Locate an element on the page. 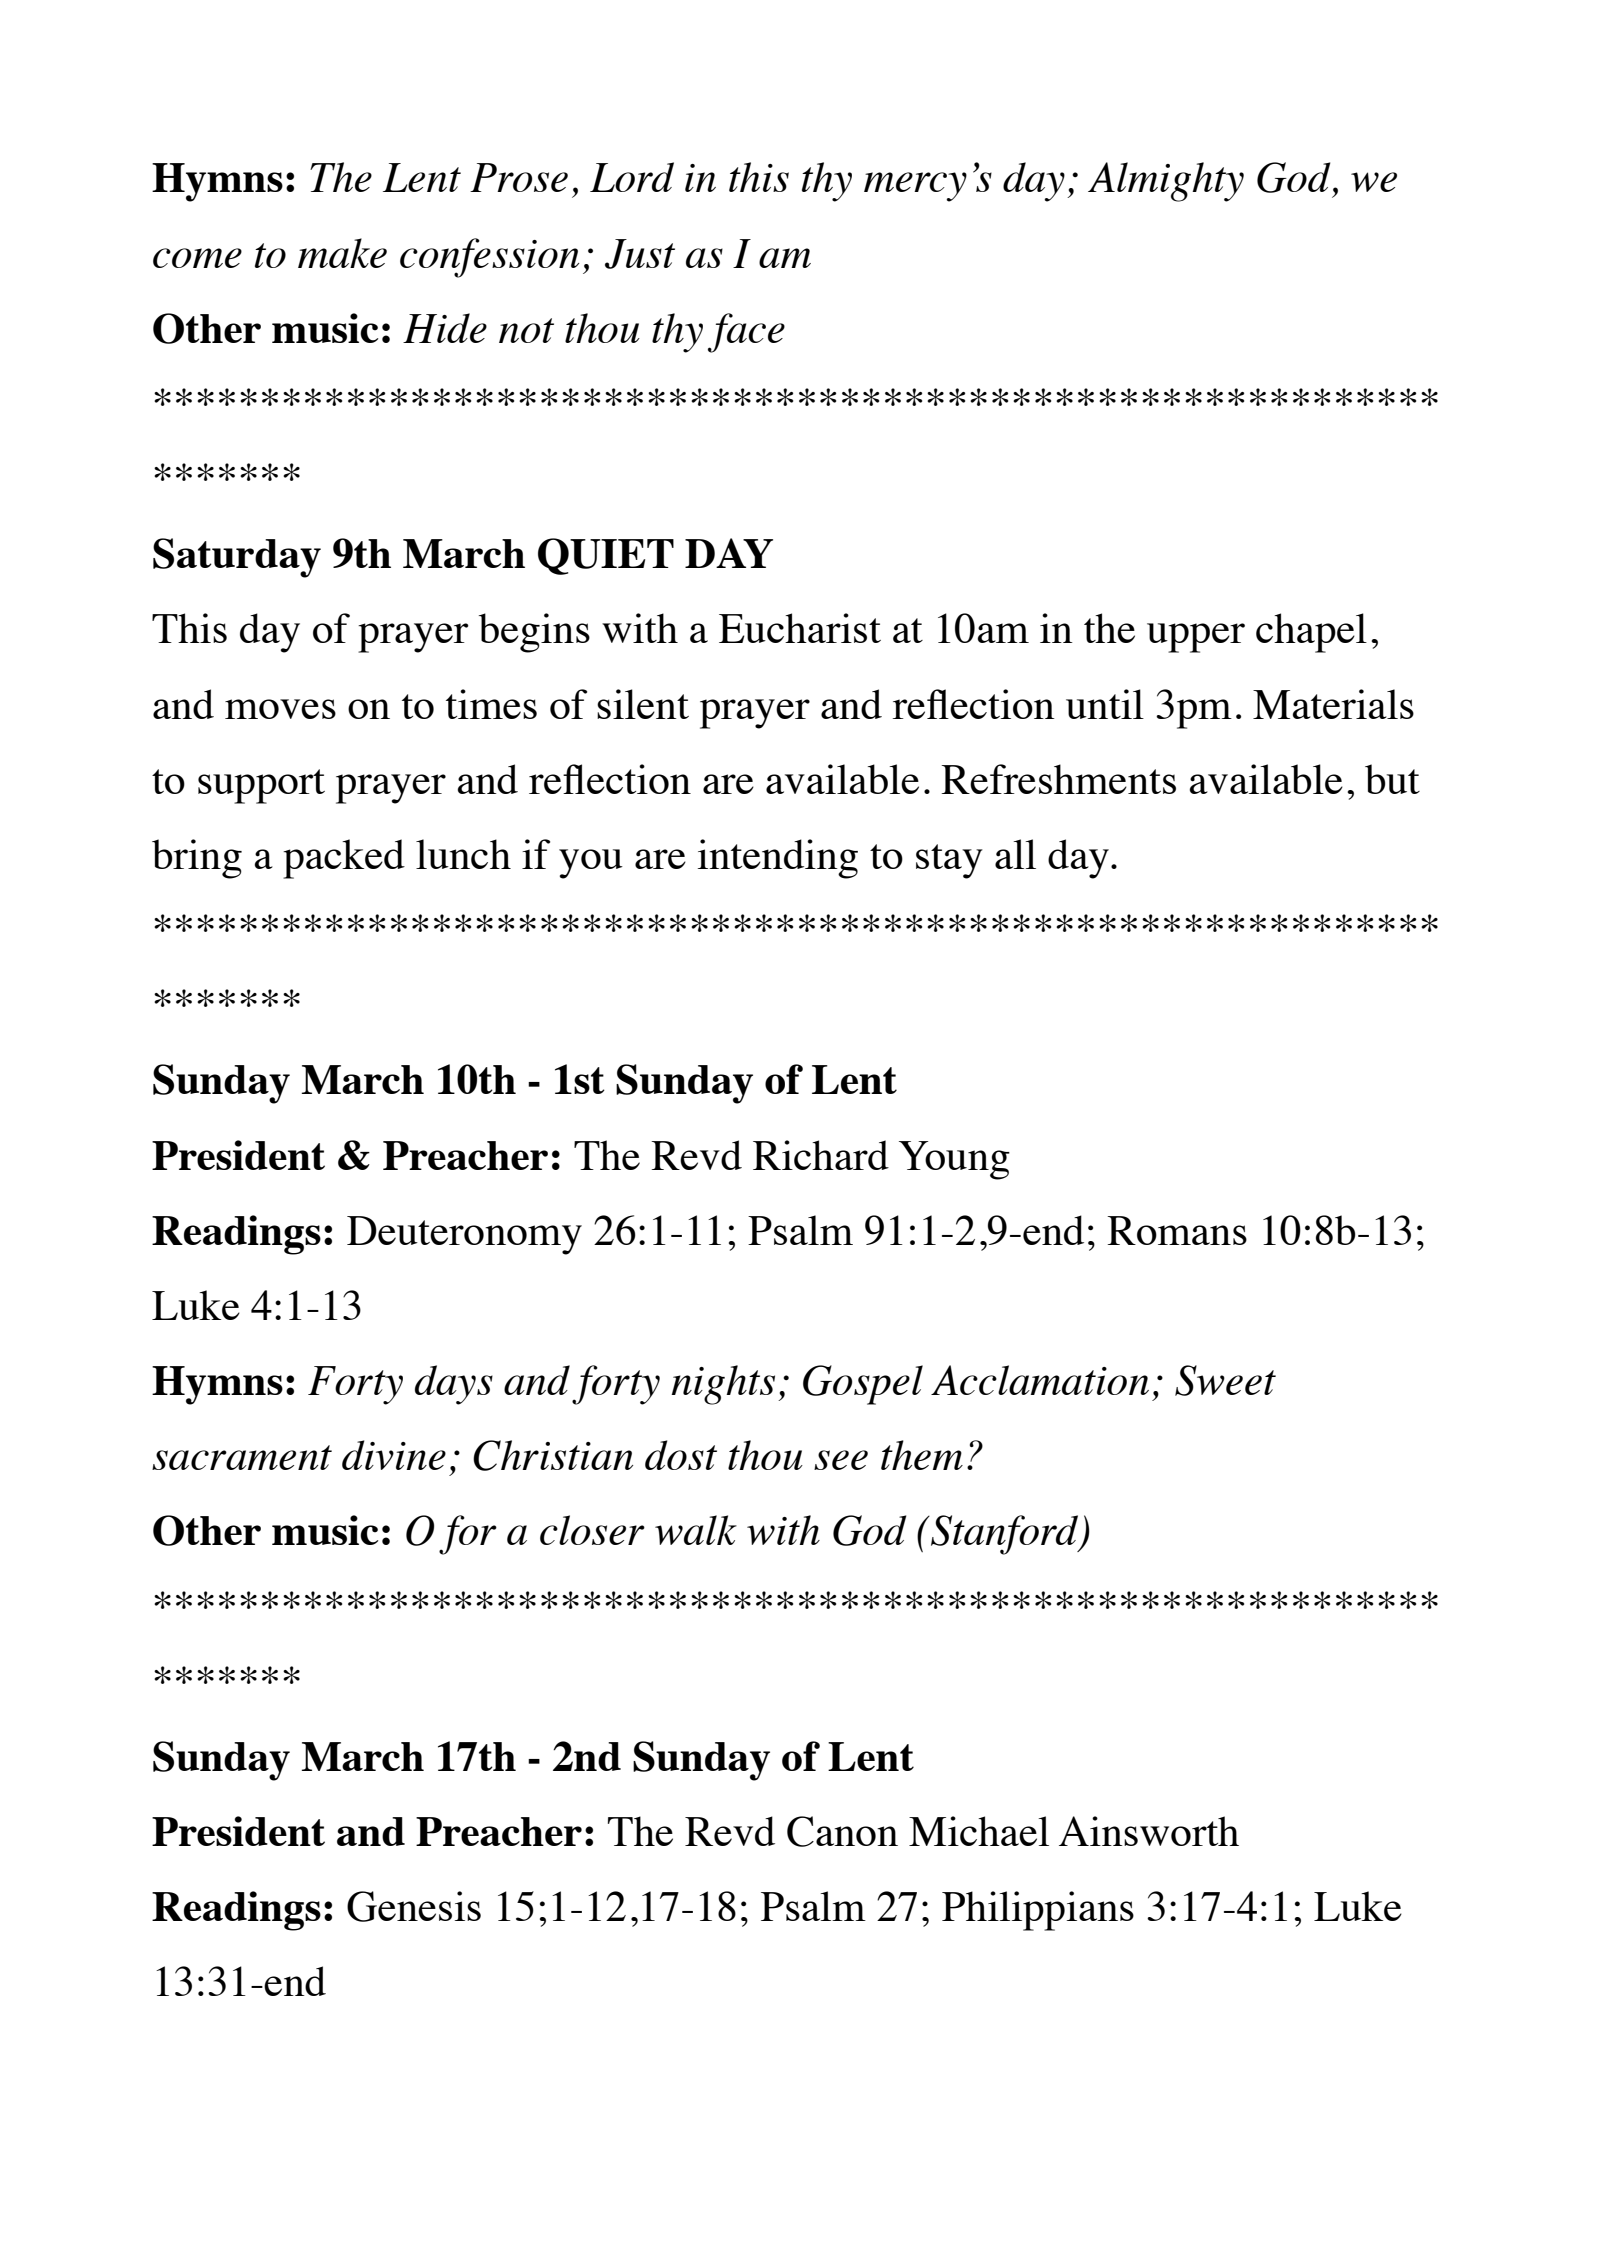  divine is located at coordinates (394, 1455).
